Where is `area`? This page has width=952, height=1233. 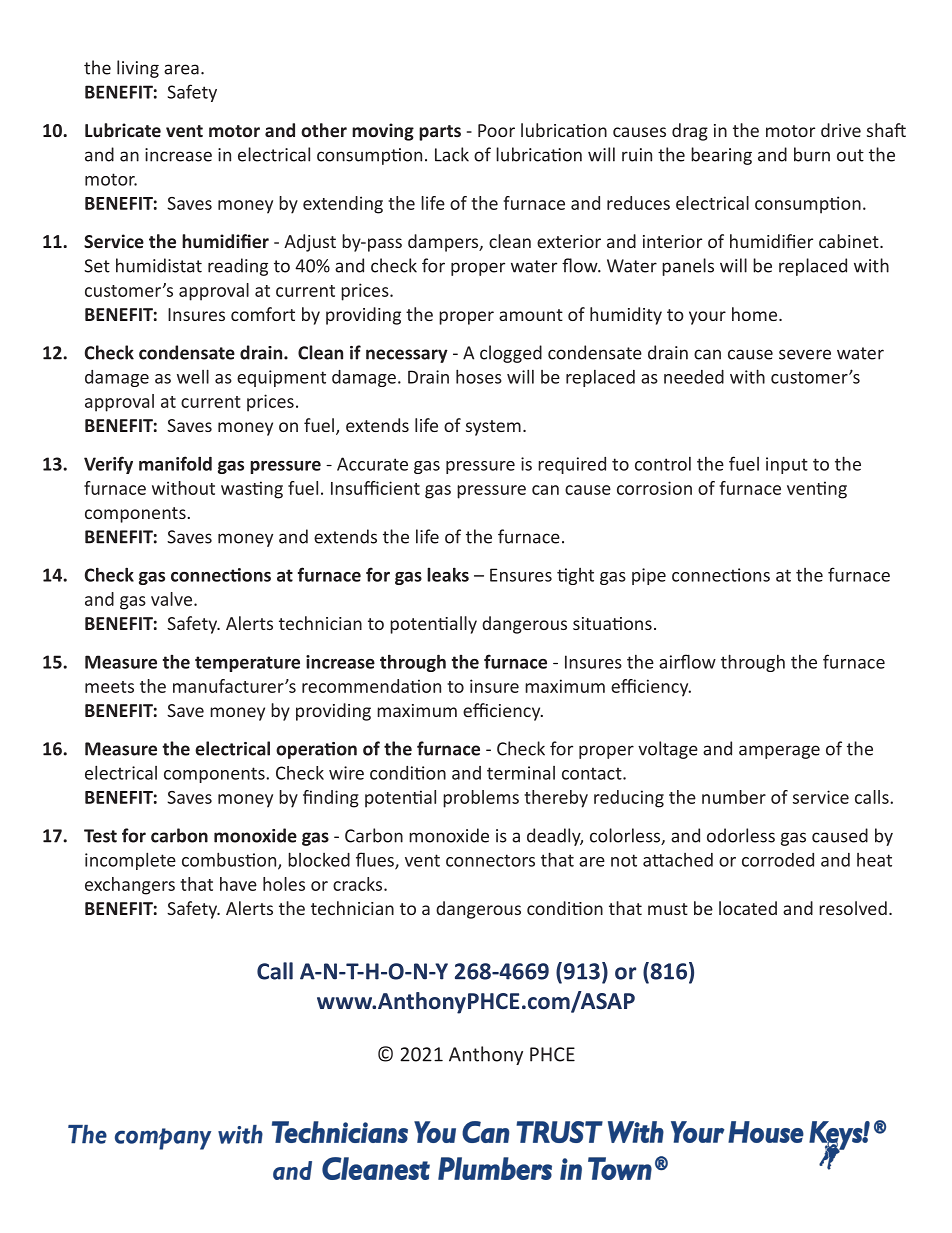
area is located at coordinates (181, 69).
